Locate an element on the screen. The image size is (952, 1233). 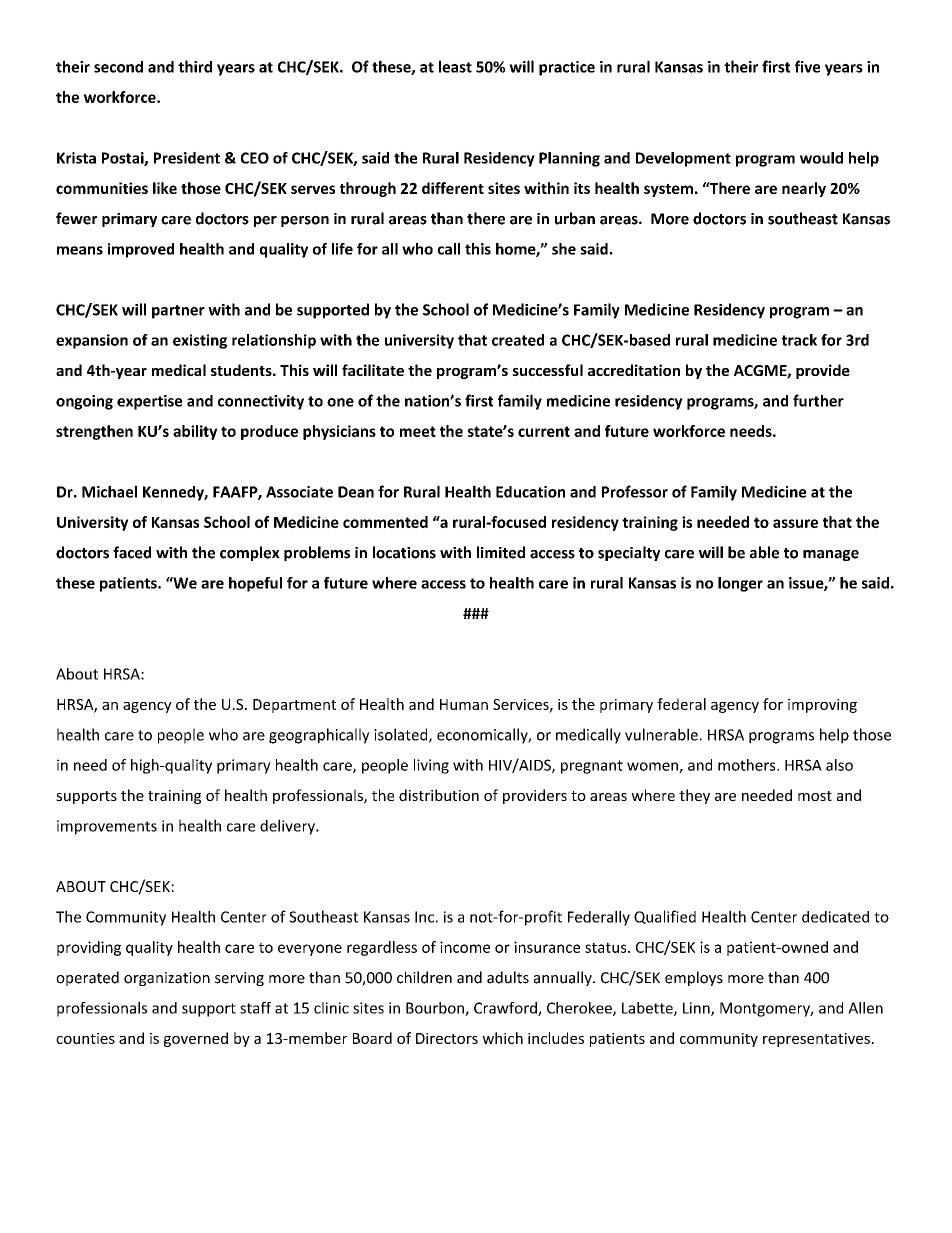
further is located at coordinates (818, 400).
